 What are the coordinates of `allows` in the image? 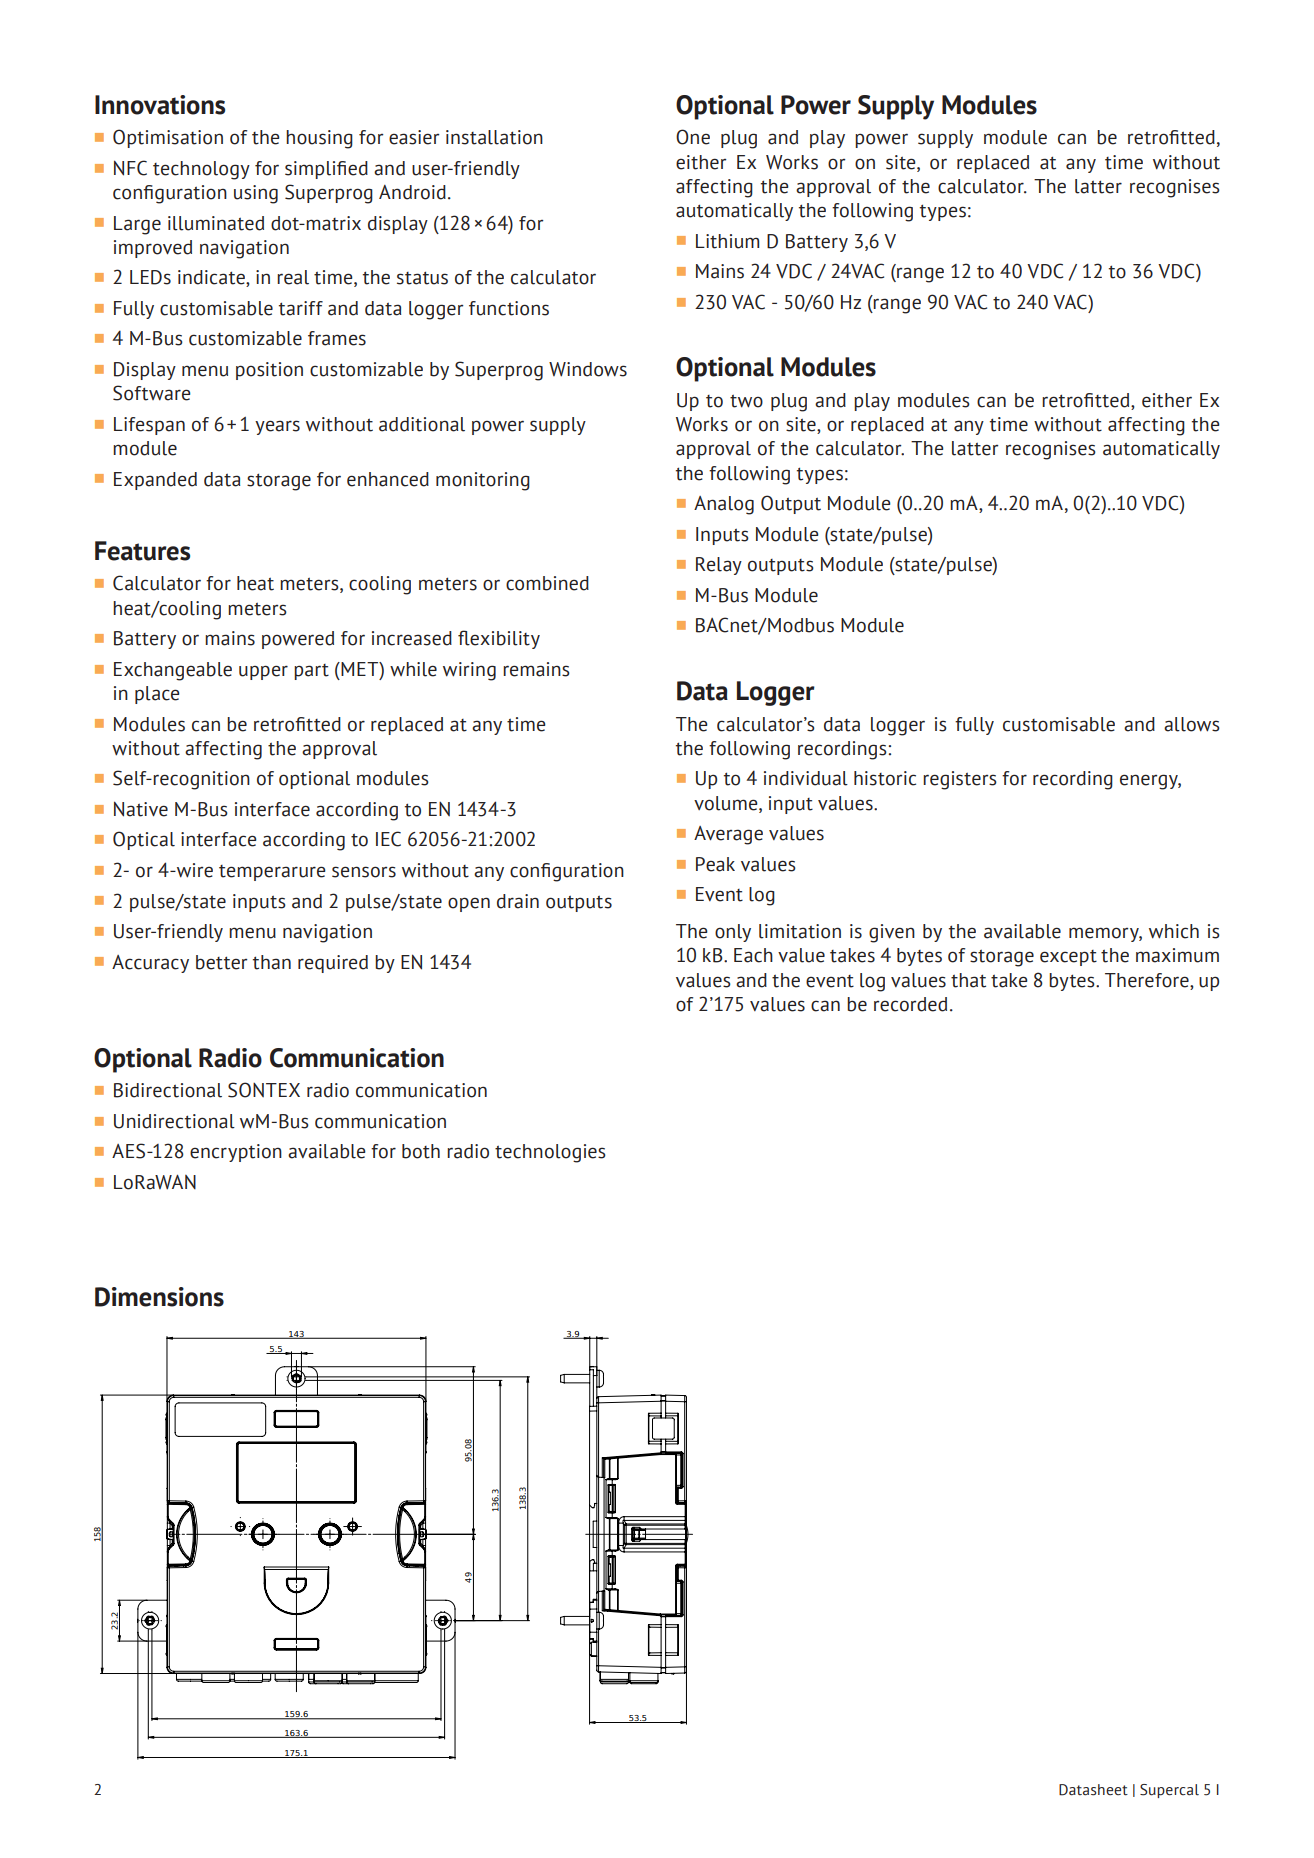 It's located at (1192, 724).
